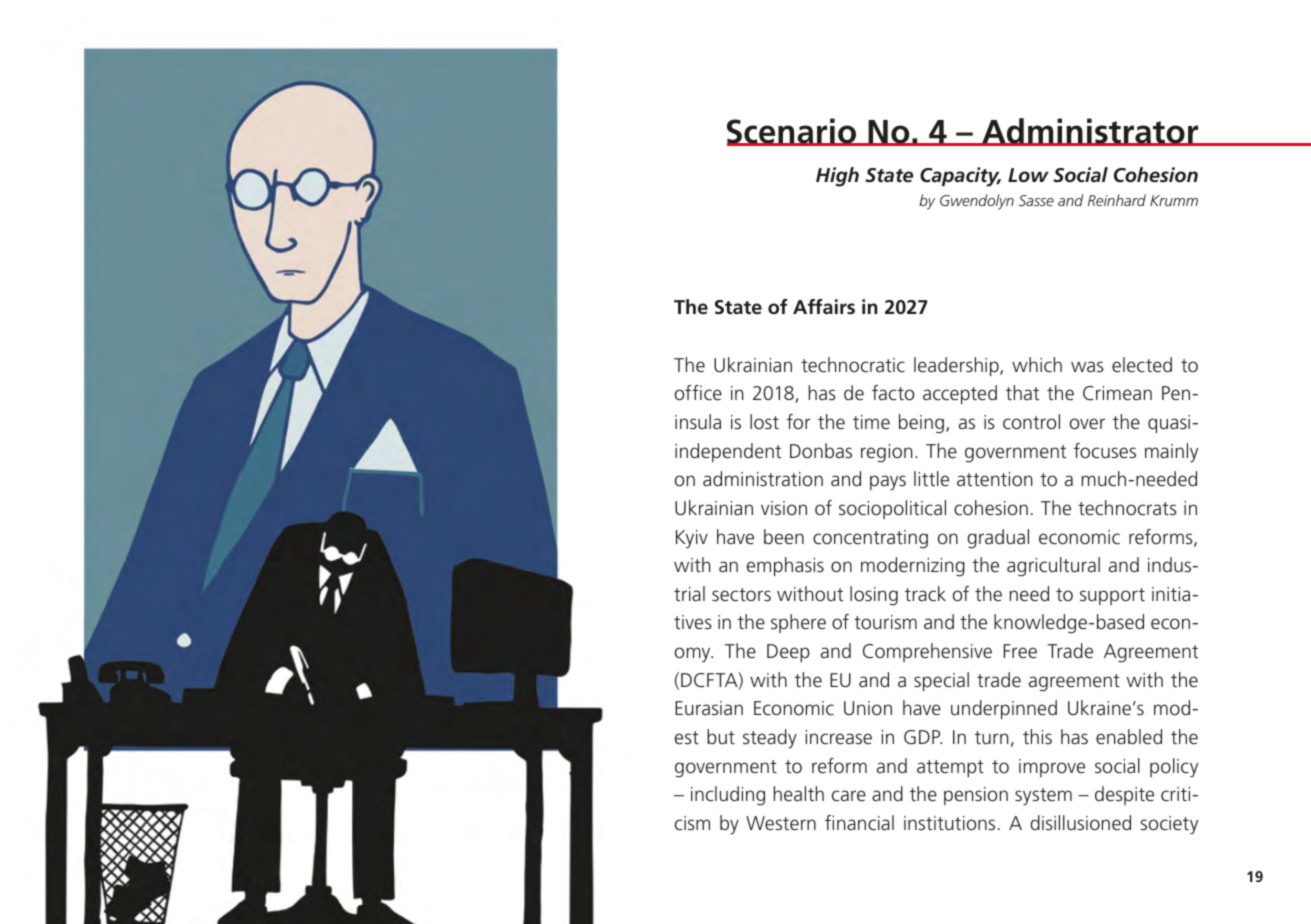 This image has height=924, width=1311. I want to click on focuses, so click(1105, 450).
